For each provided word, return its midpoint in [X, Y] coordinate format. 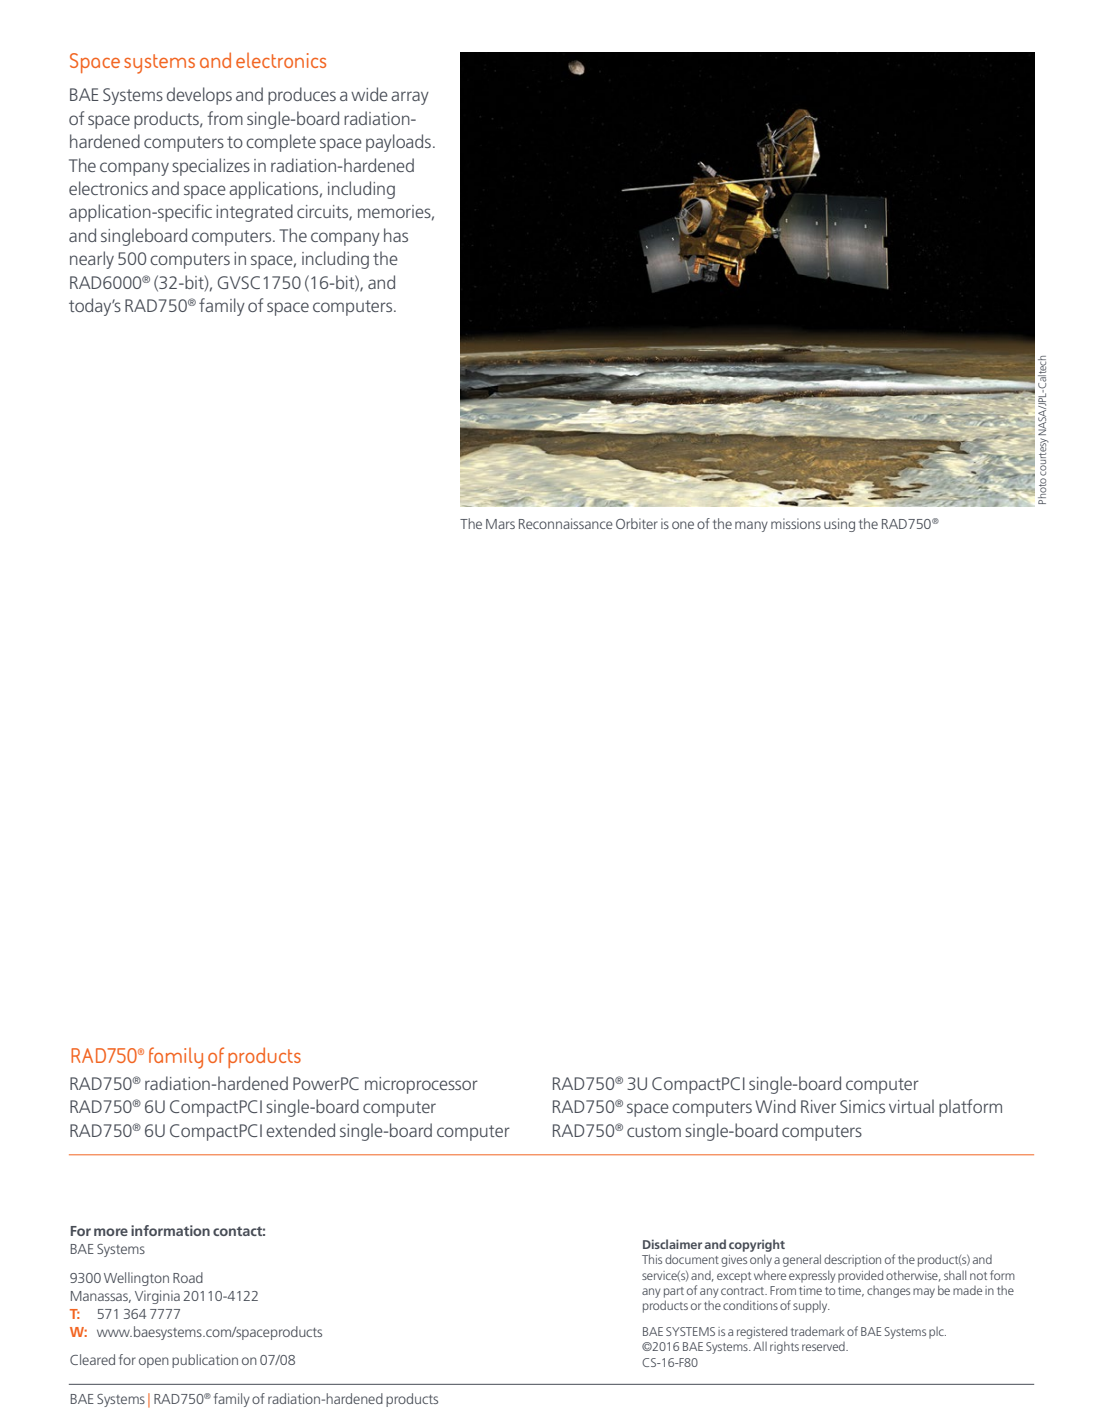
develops [199, 96]
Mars [500, 524]
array [410, 98]
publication [205, 1361]
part [674, 1292]
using [839, 525]
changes [888, 1292]
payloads [398, 143]
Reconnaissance [566, 523]
